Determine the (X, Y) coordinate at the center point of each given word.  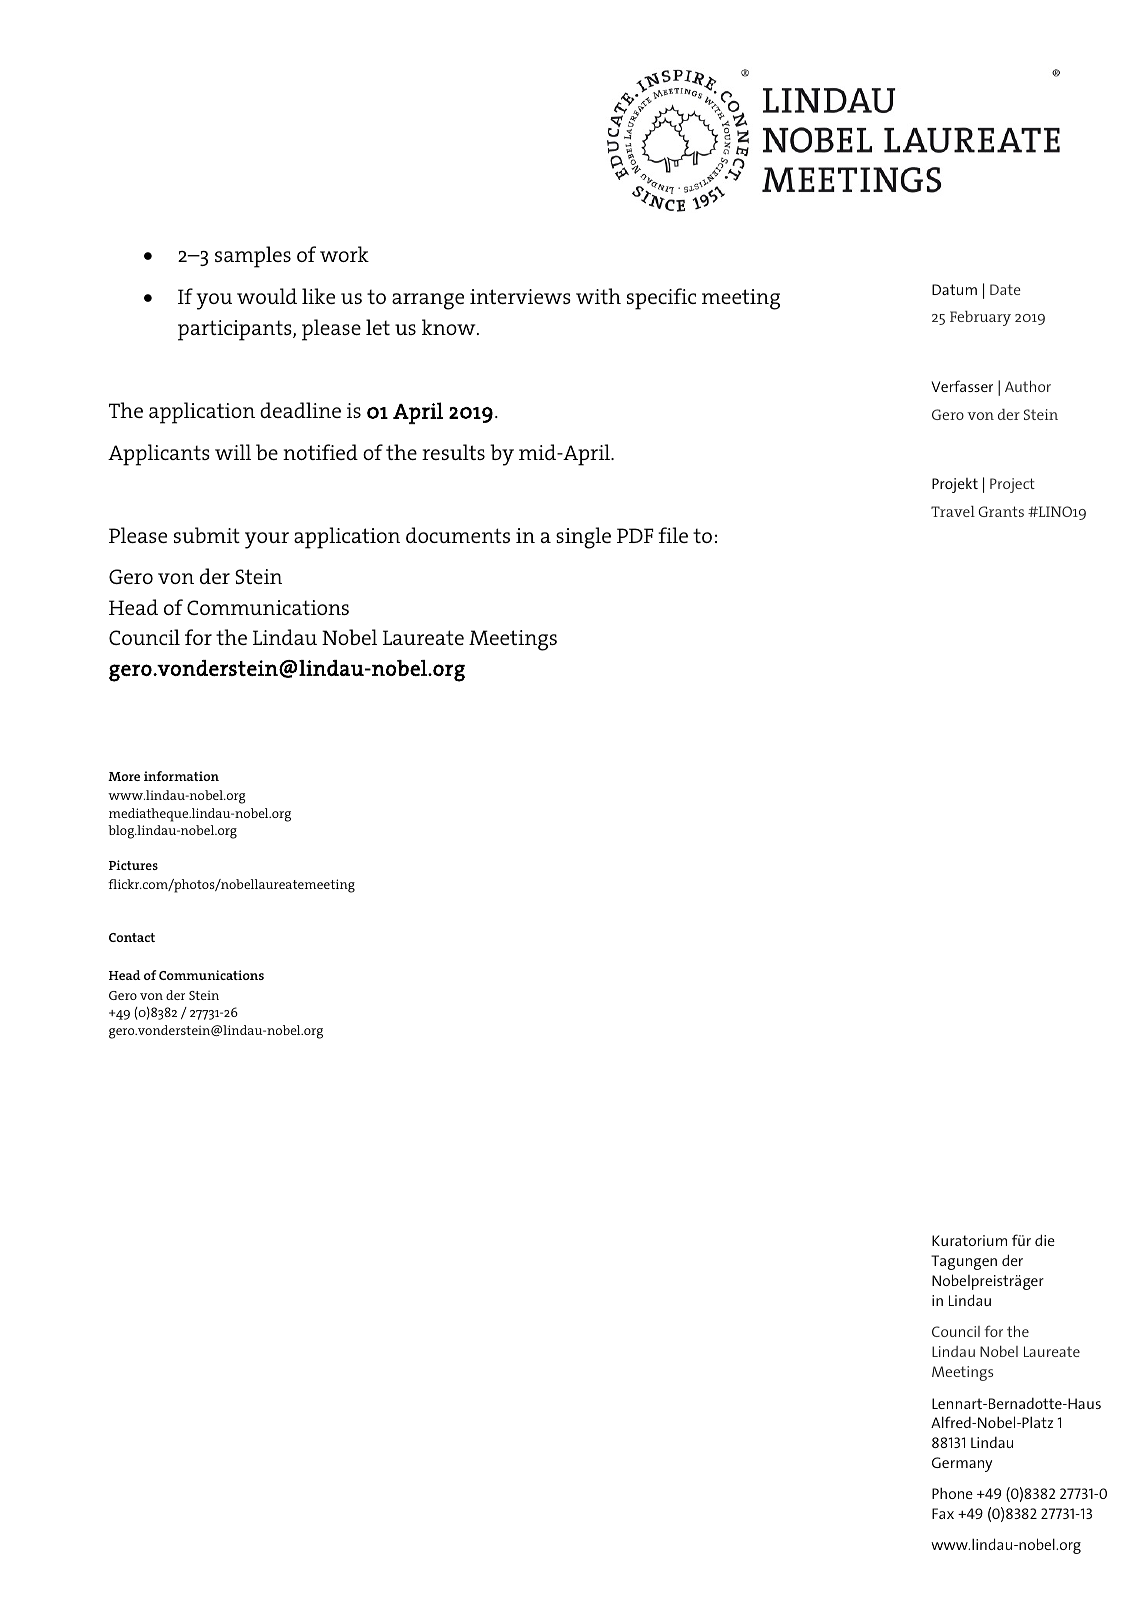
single (583, 538)
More (124, 776)
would (267, 296)
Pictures (133, 865)
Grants (1001, 511)
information (181, 776)
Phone (952, 1493)
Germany (962, 1464)
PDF (635, 535)
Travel (953, 511)
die (1045, 1240)
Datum (954, 289)
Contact (132, 937)
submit (207, 535)
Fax (943, 1513)
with (598, 296)
